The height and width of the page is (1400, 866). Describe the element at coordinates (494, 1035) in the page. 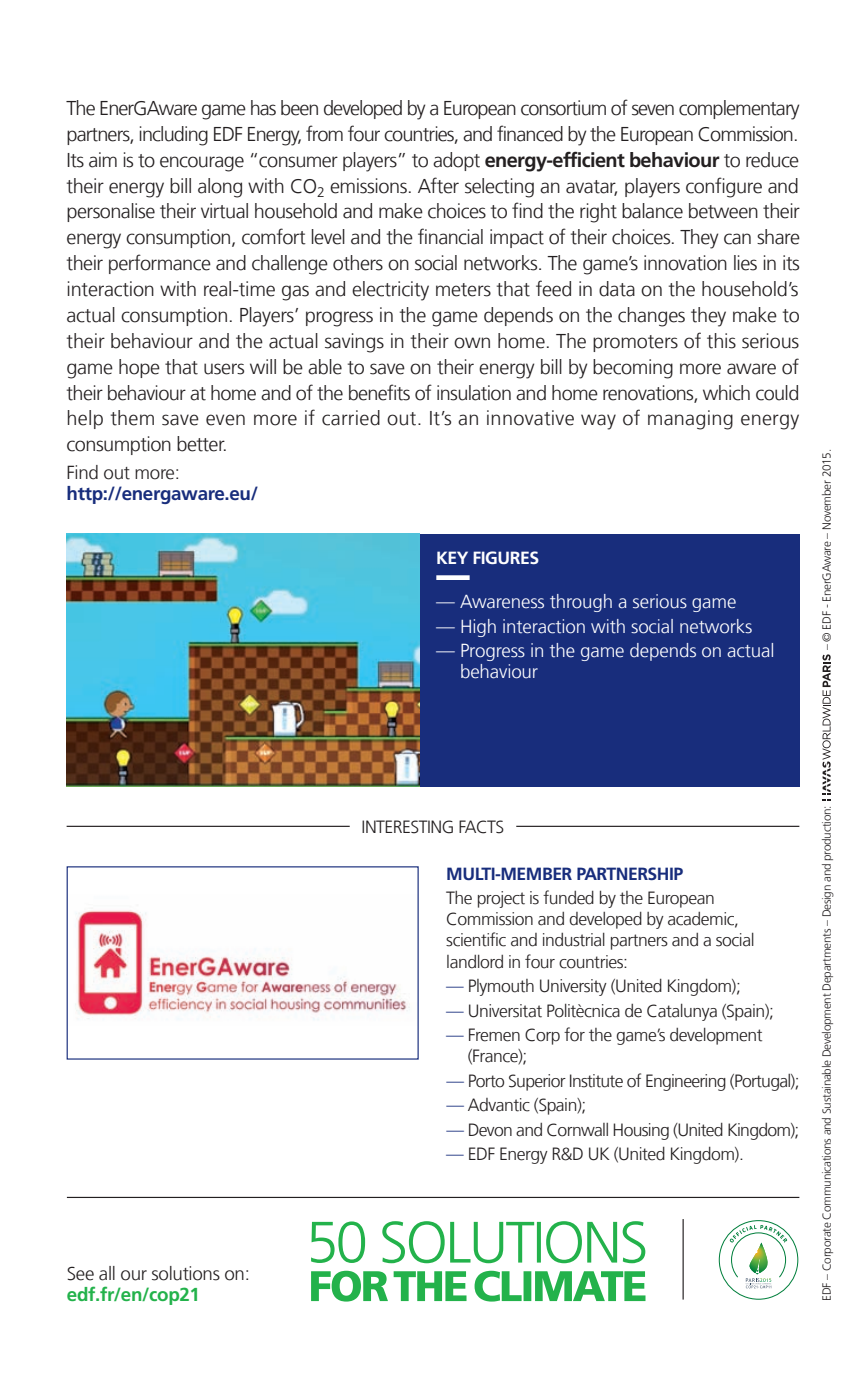

I see `Fremen` at that location.
